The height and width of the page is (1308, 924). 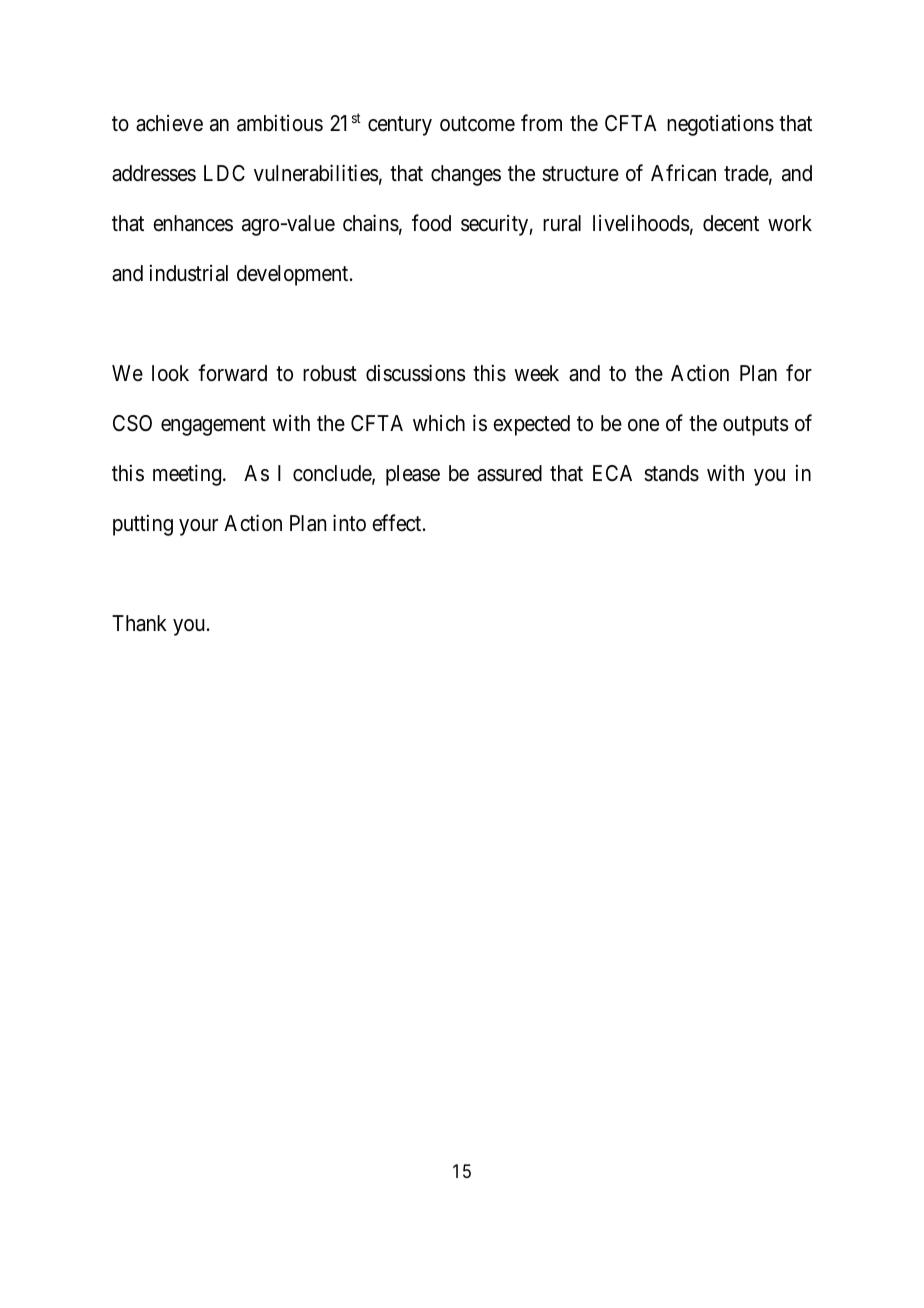 What do you see at coordinates (187, 475) in the page?
I see `meeting` at bounding box center [187, 475].
